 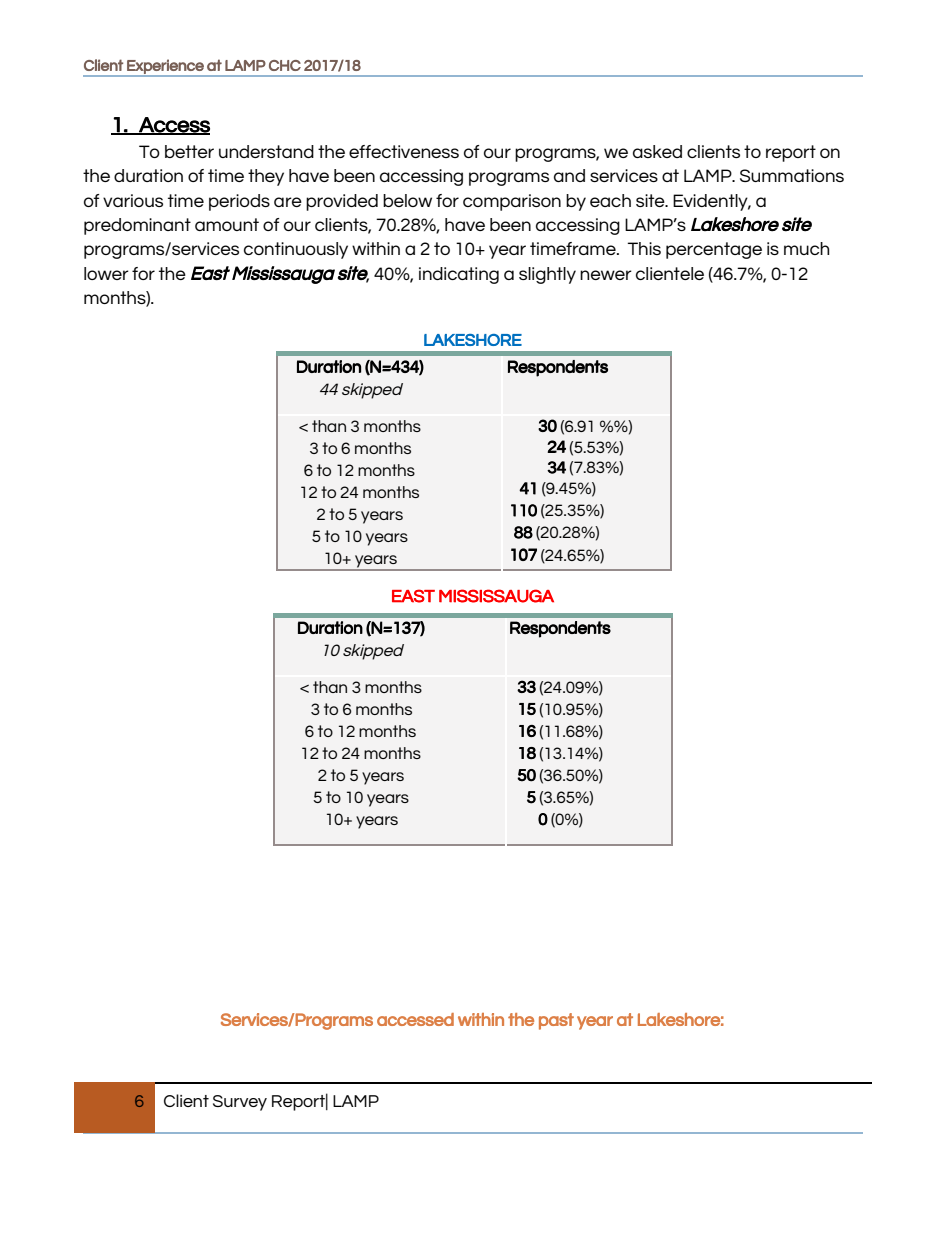 What do you see at coordinates (657, 151) in the page?
I see `asked` at bounding box center [657, 151].
